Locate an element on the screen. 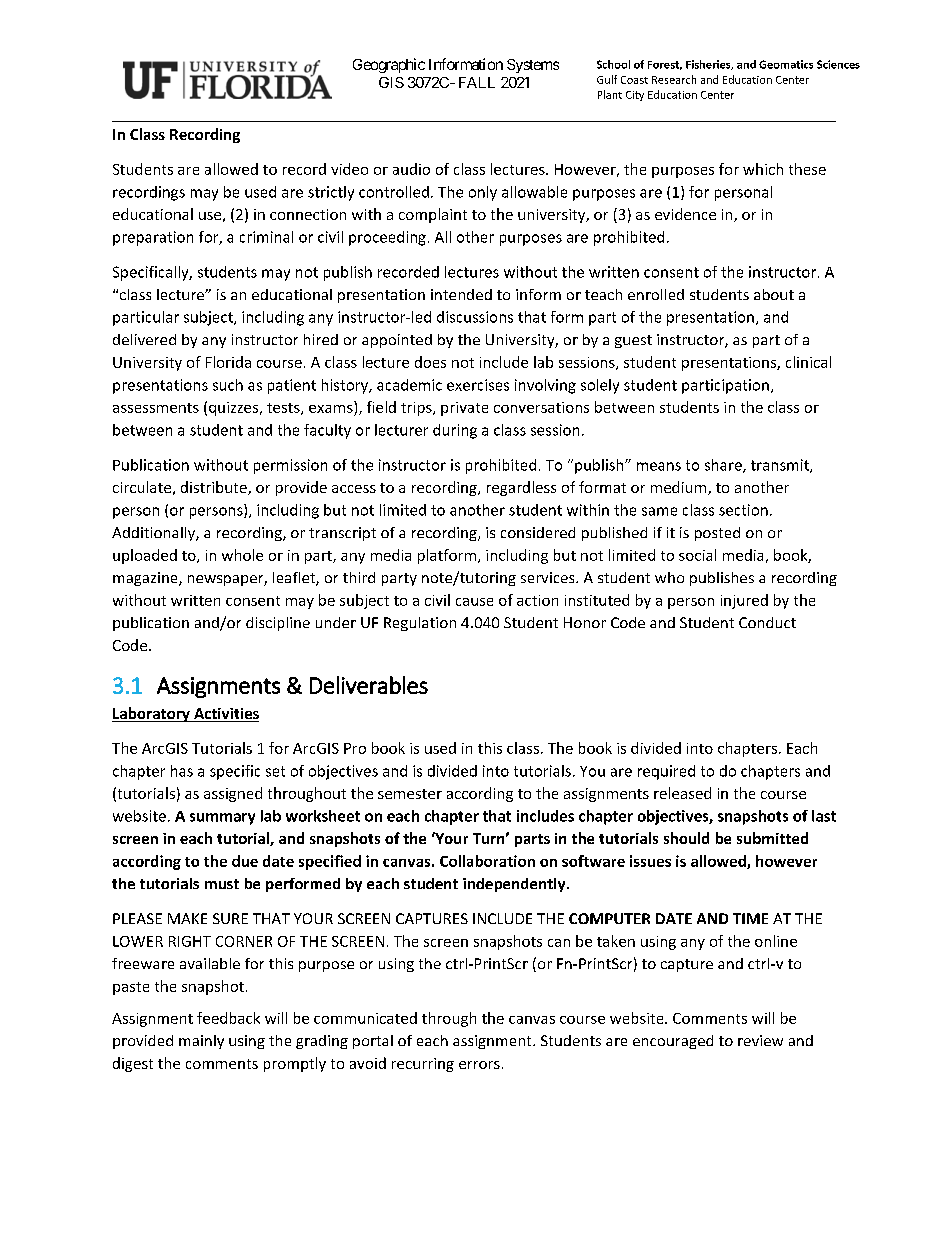  video is located at coordinates (349, 169).
